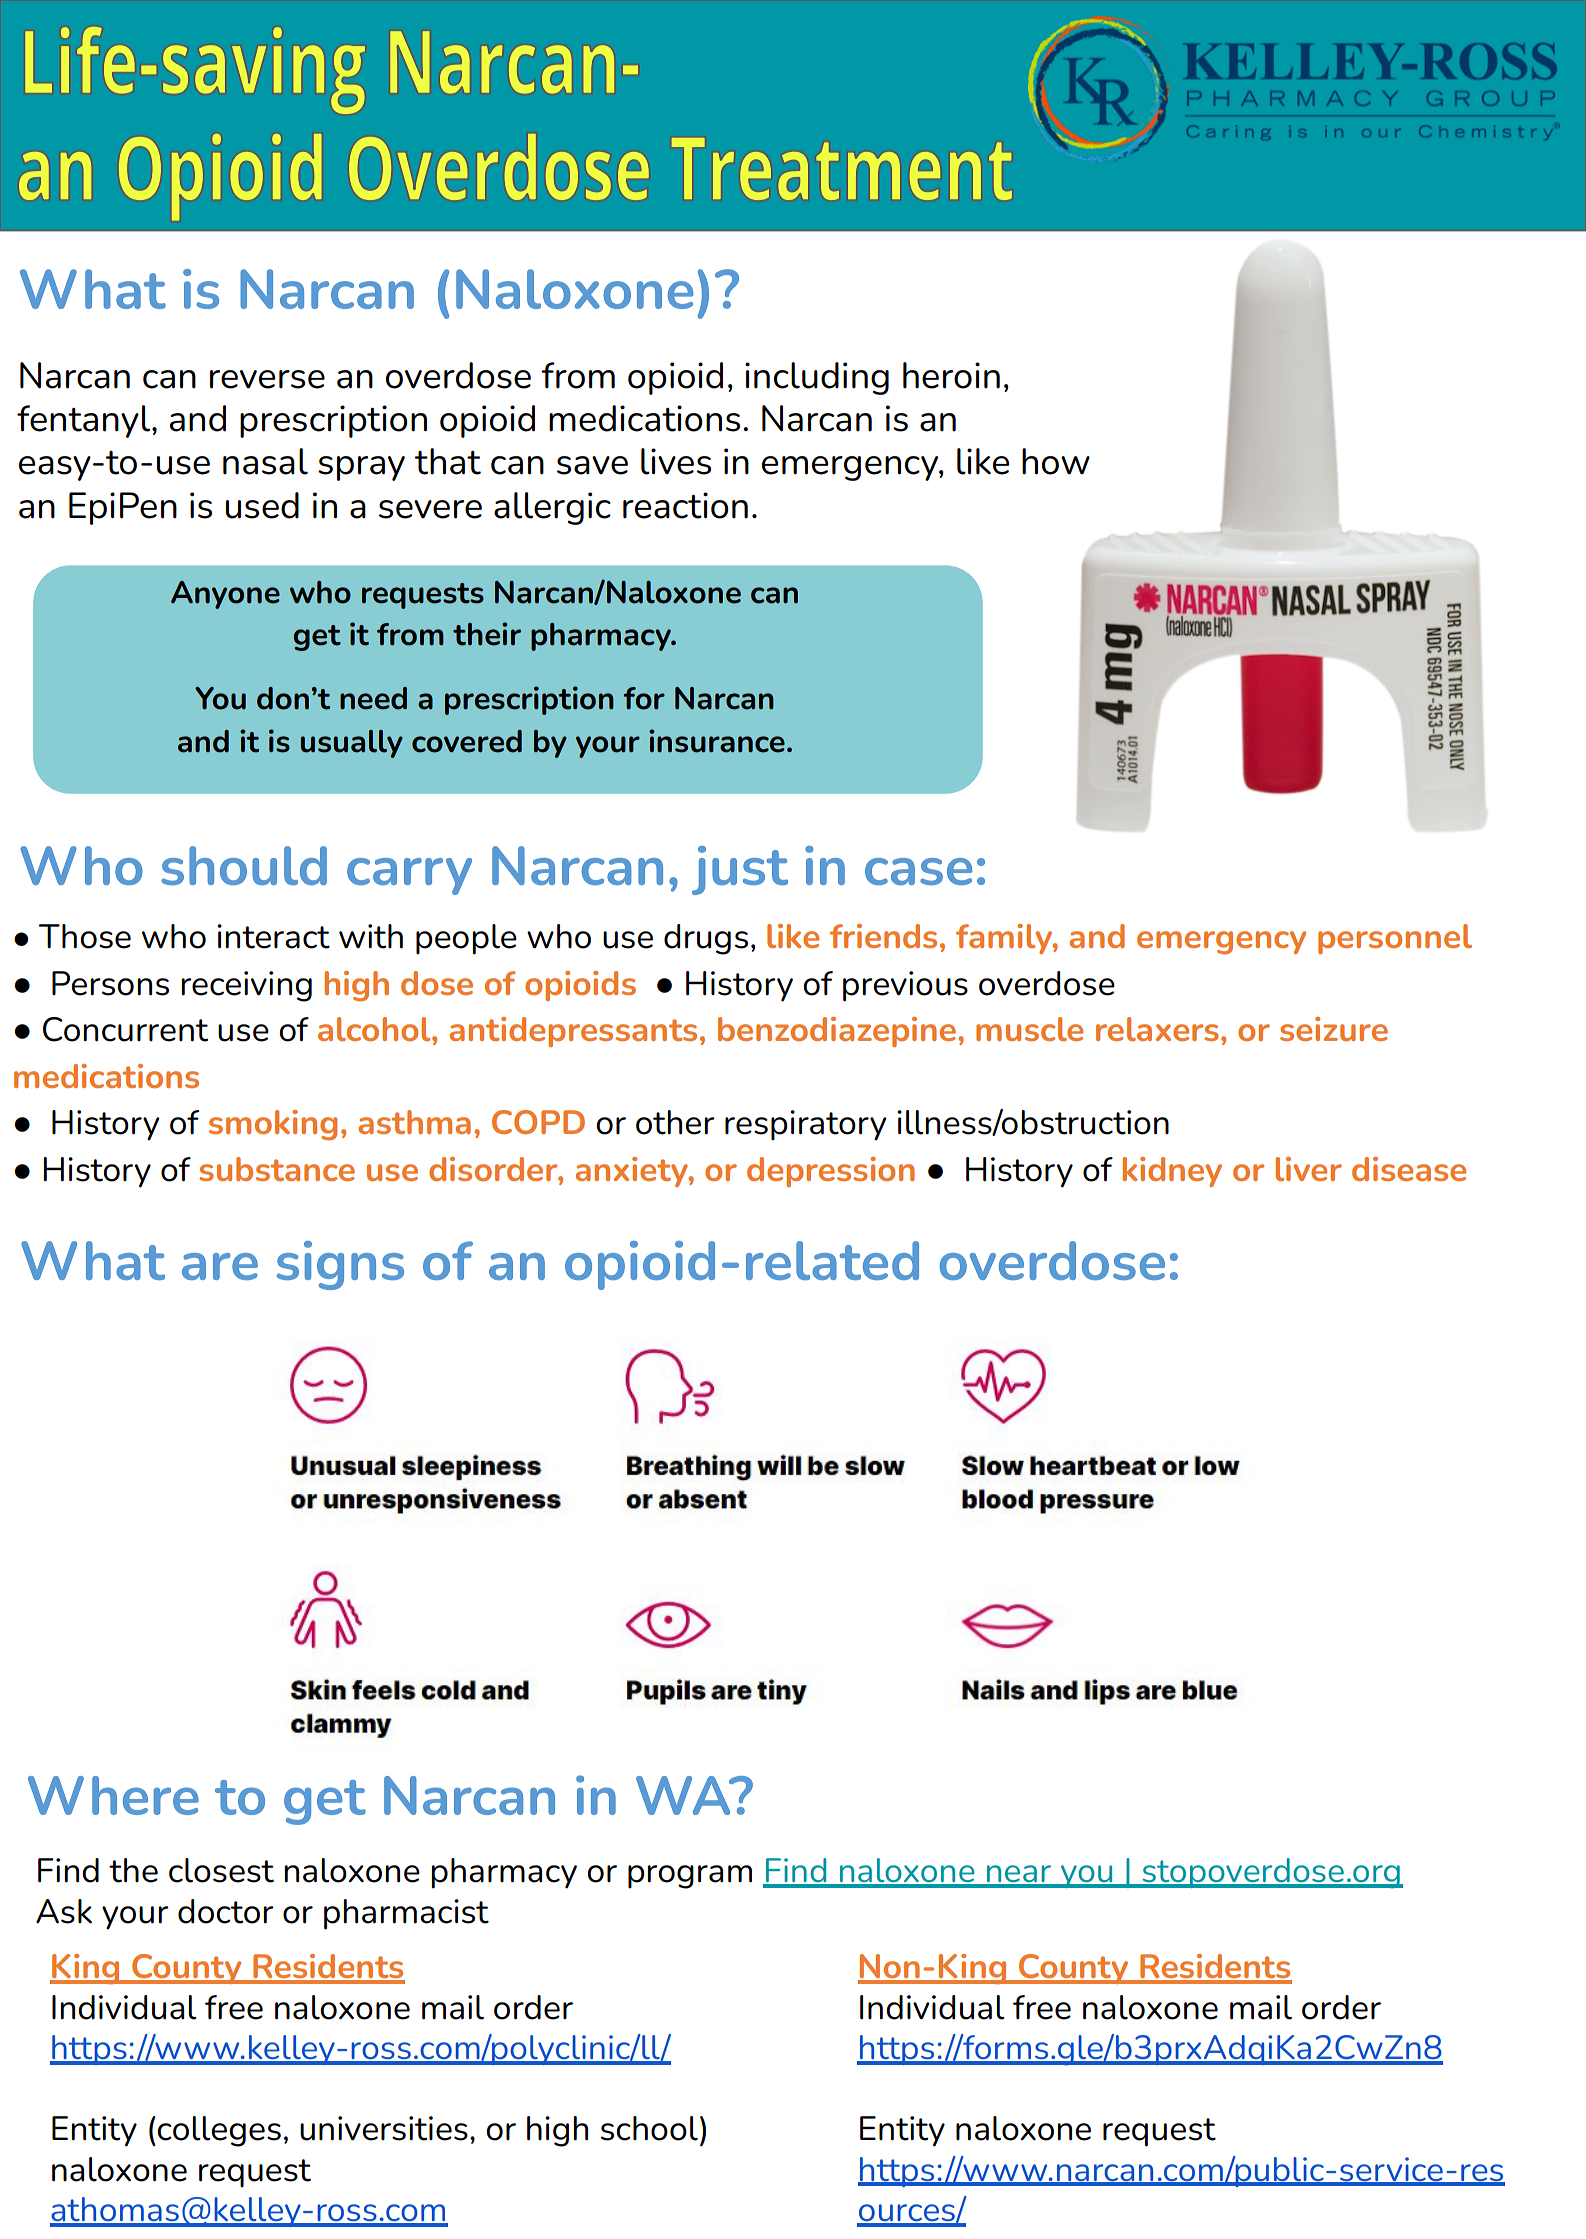  Describe the element at coordinates (831, 1172) in the page. I see `depression` at that location.
